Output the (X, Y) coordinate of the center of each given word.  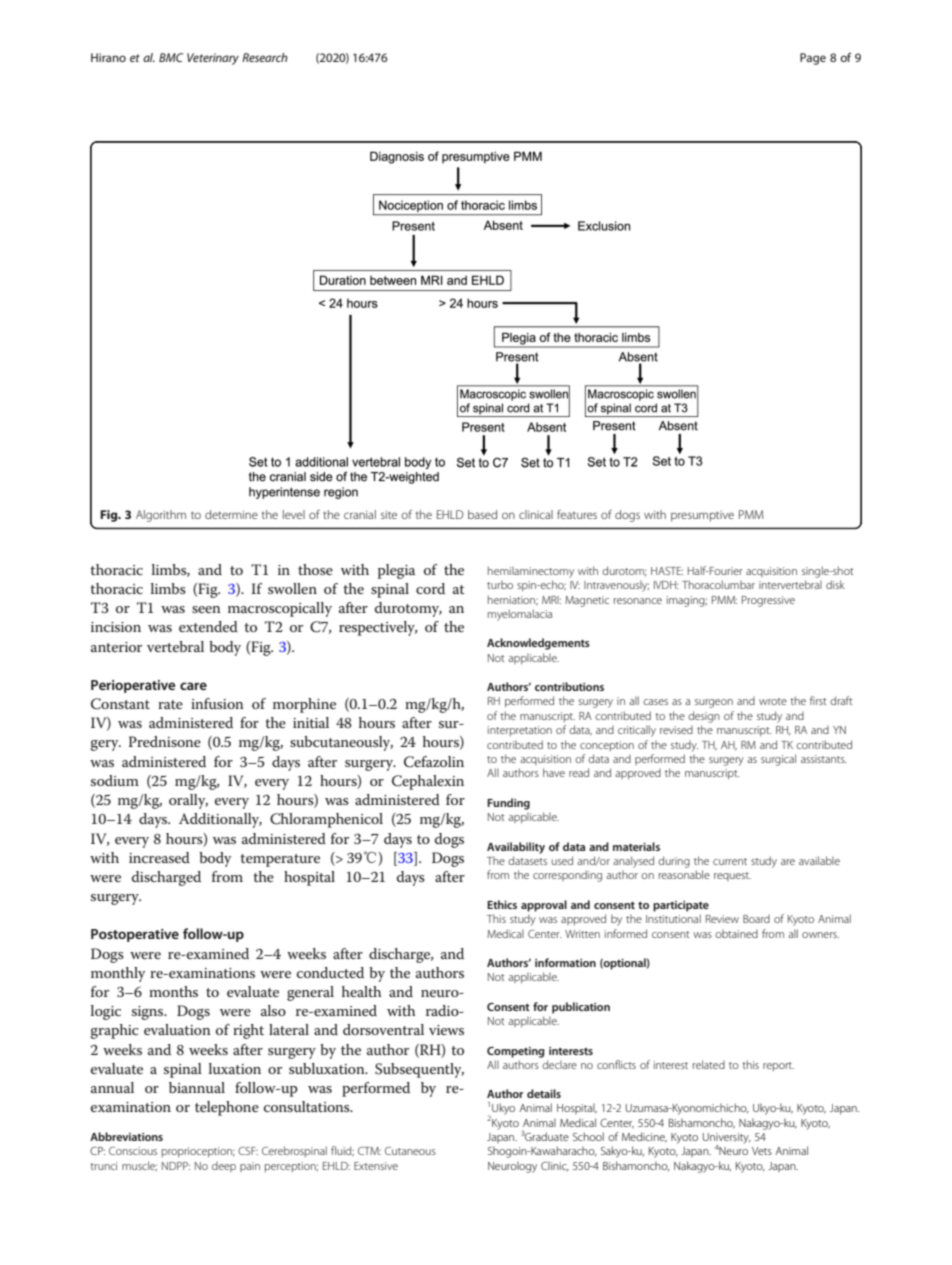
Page (813, 59)
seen (206, 609)
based (482, 514)
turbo (500, 584)
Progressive (768, 601)
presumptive (702, 516)
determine (231, 514)
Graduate (546, 1136)
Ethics (502, 904)
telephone (227, 1108)
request (732, 876)
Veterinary (213, 59)
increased (159, 857)
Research (265, 57)
